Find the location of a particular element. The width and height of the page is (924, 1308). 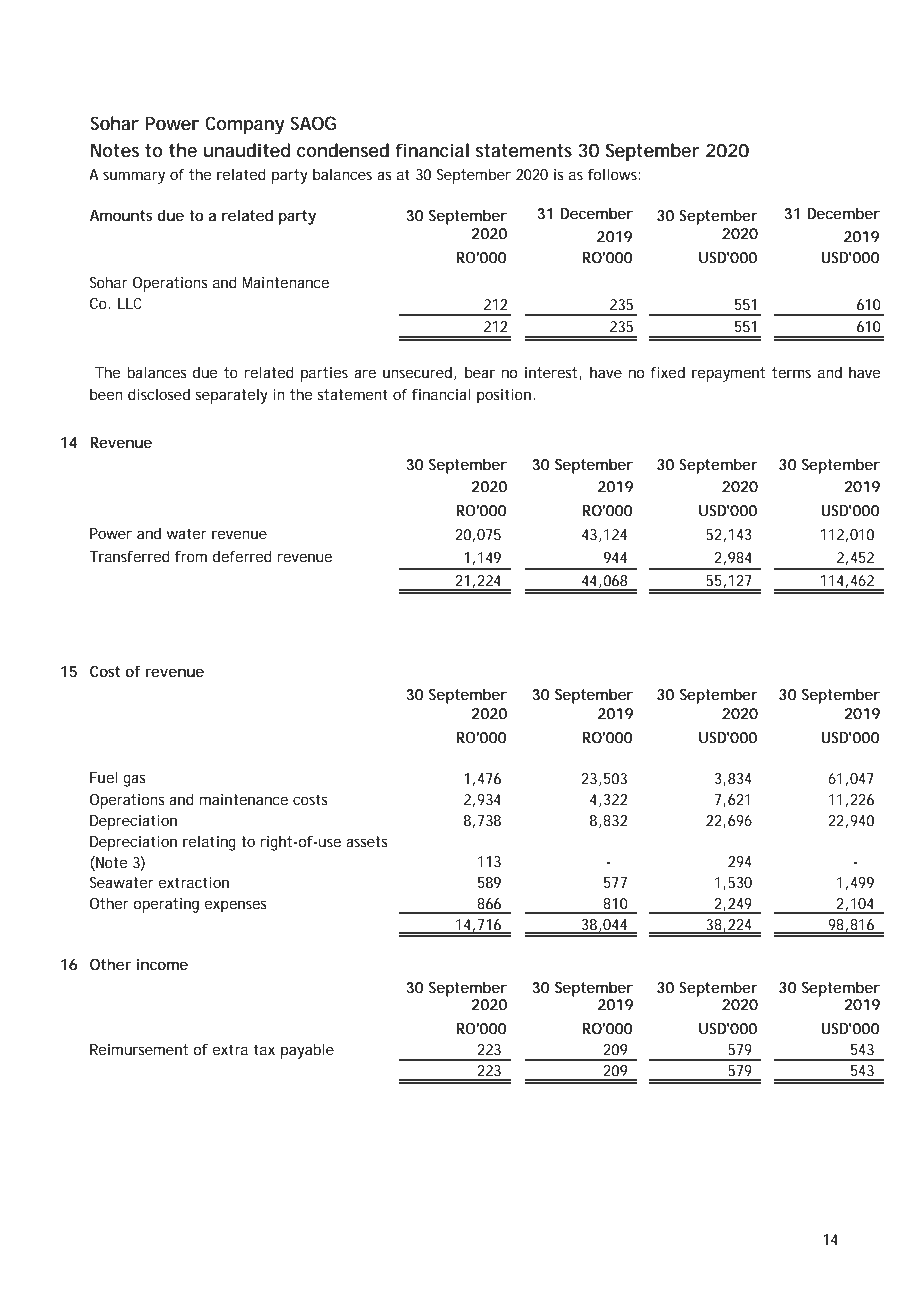

repayment is located at coordinates (728, 374).
